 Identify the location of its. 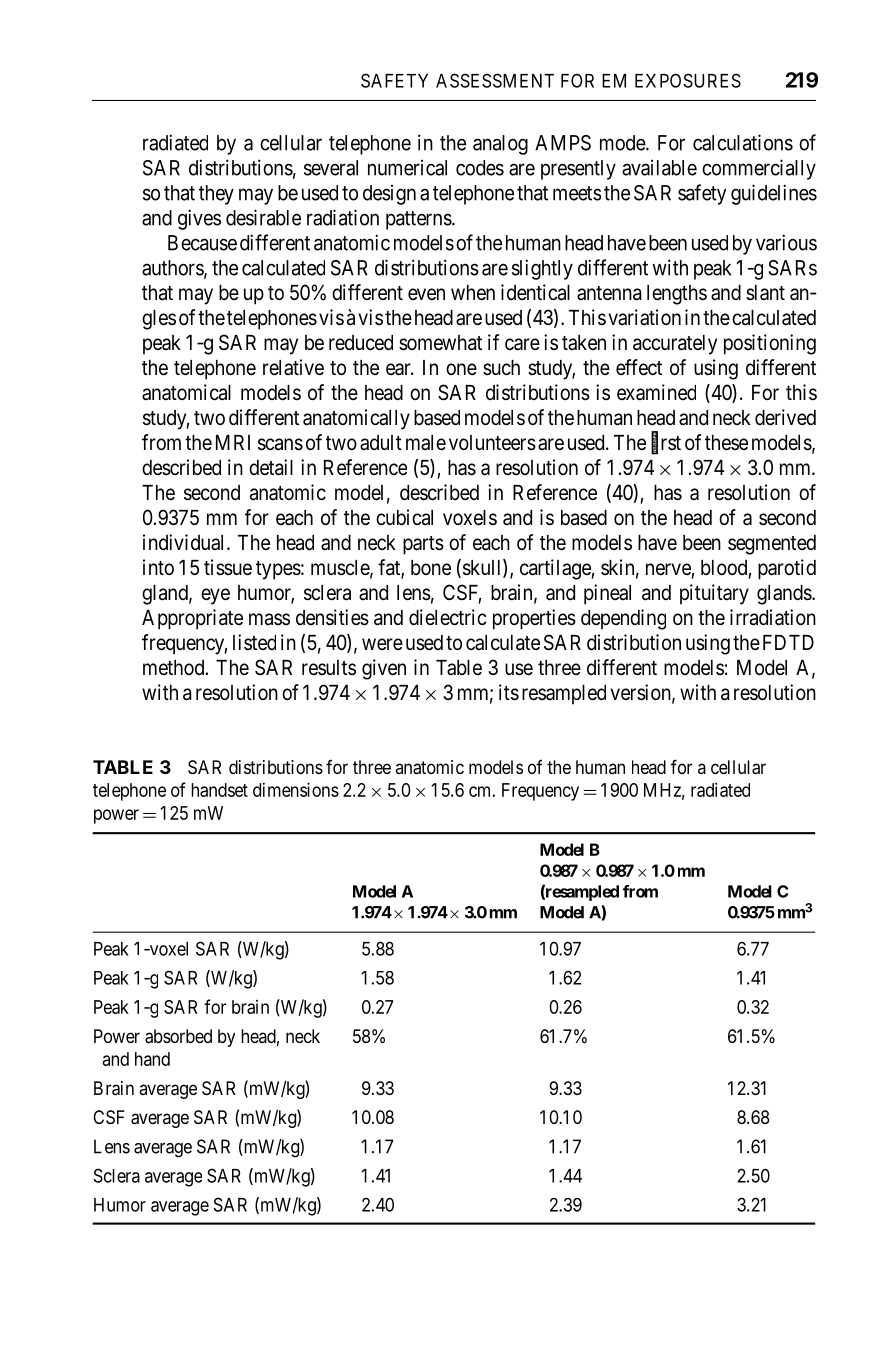
(509, 692).
